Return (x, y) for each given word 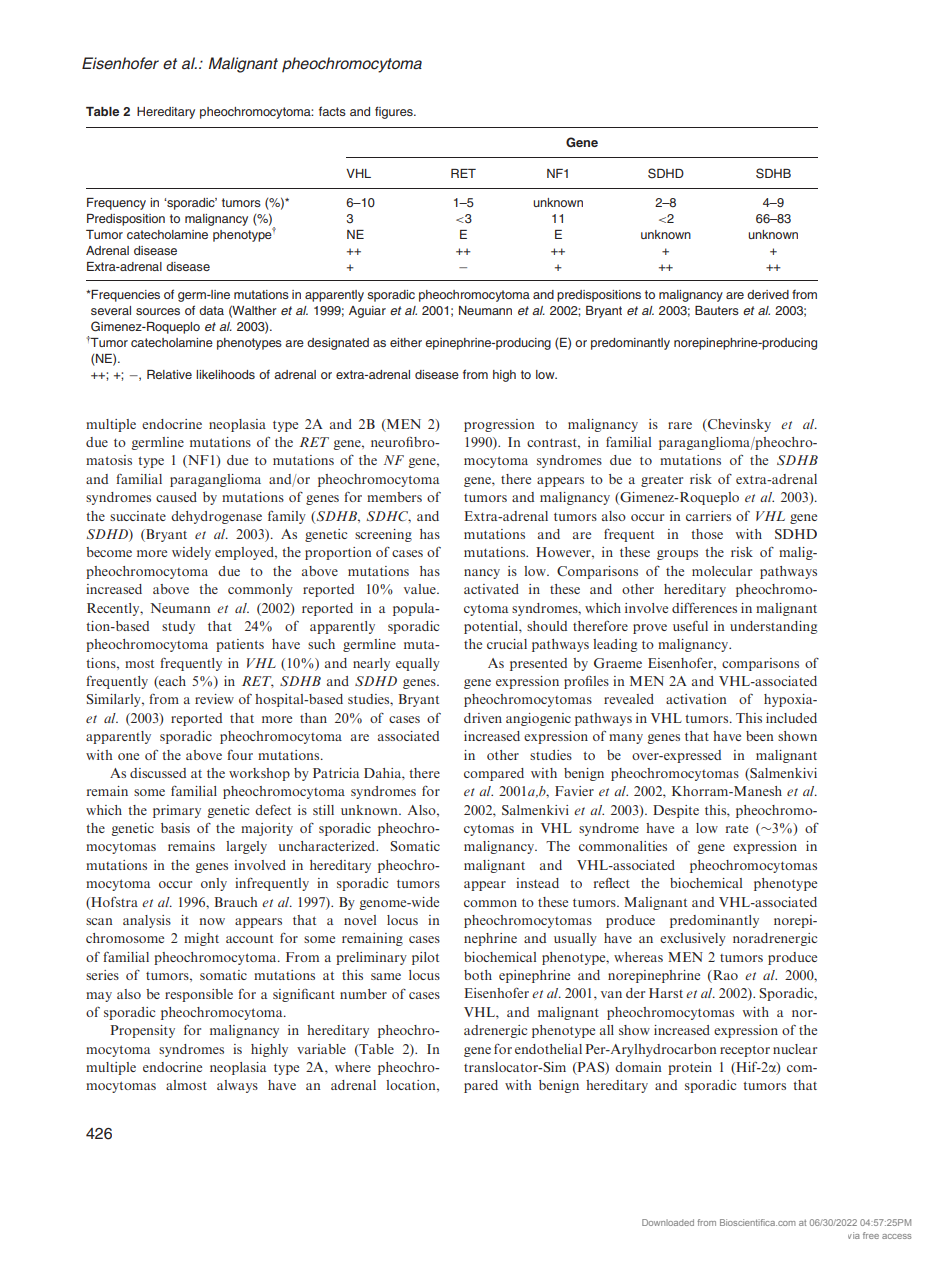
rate (737, 829)
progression (499, 425)
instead (537, 883)
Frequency (116, 204)
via (854, 1235)
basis (175, 828)
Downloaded (668, 1222)
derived (768, 294)
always (237, 1086)
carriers (708, 516)
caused (176, 497)
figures (395, 112)
